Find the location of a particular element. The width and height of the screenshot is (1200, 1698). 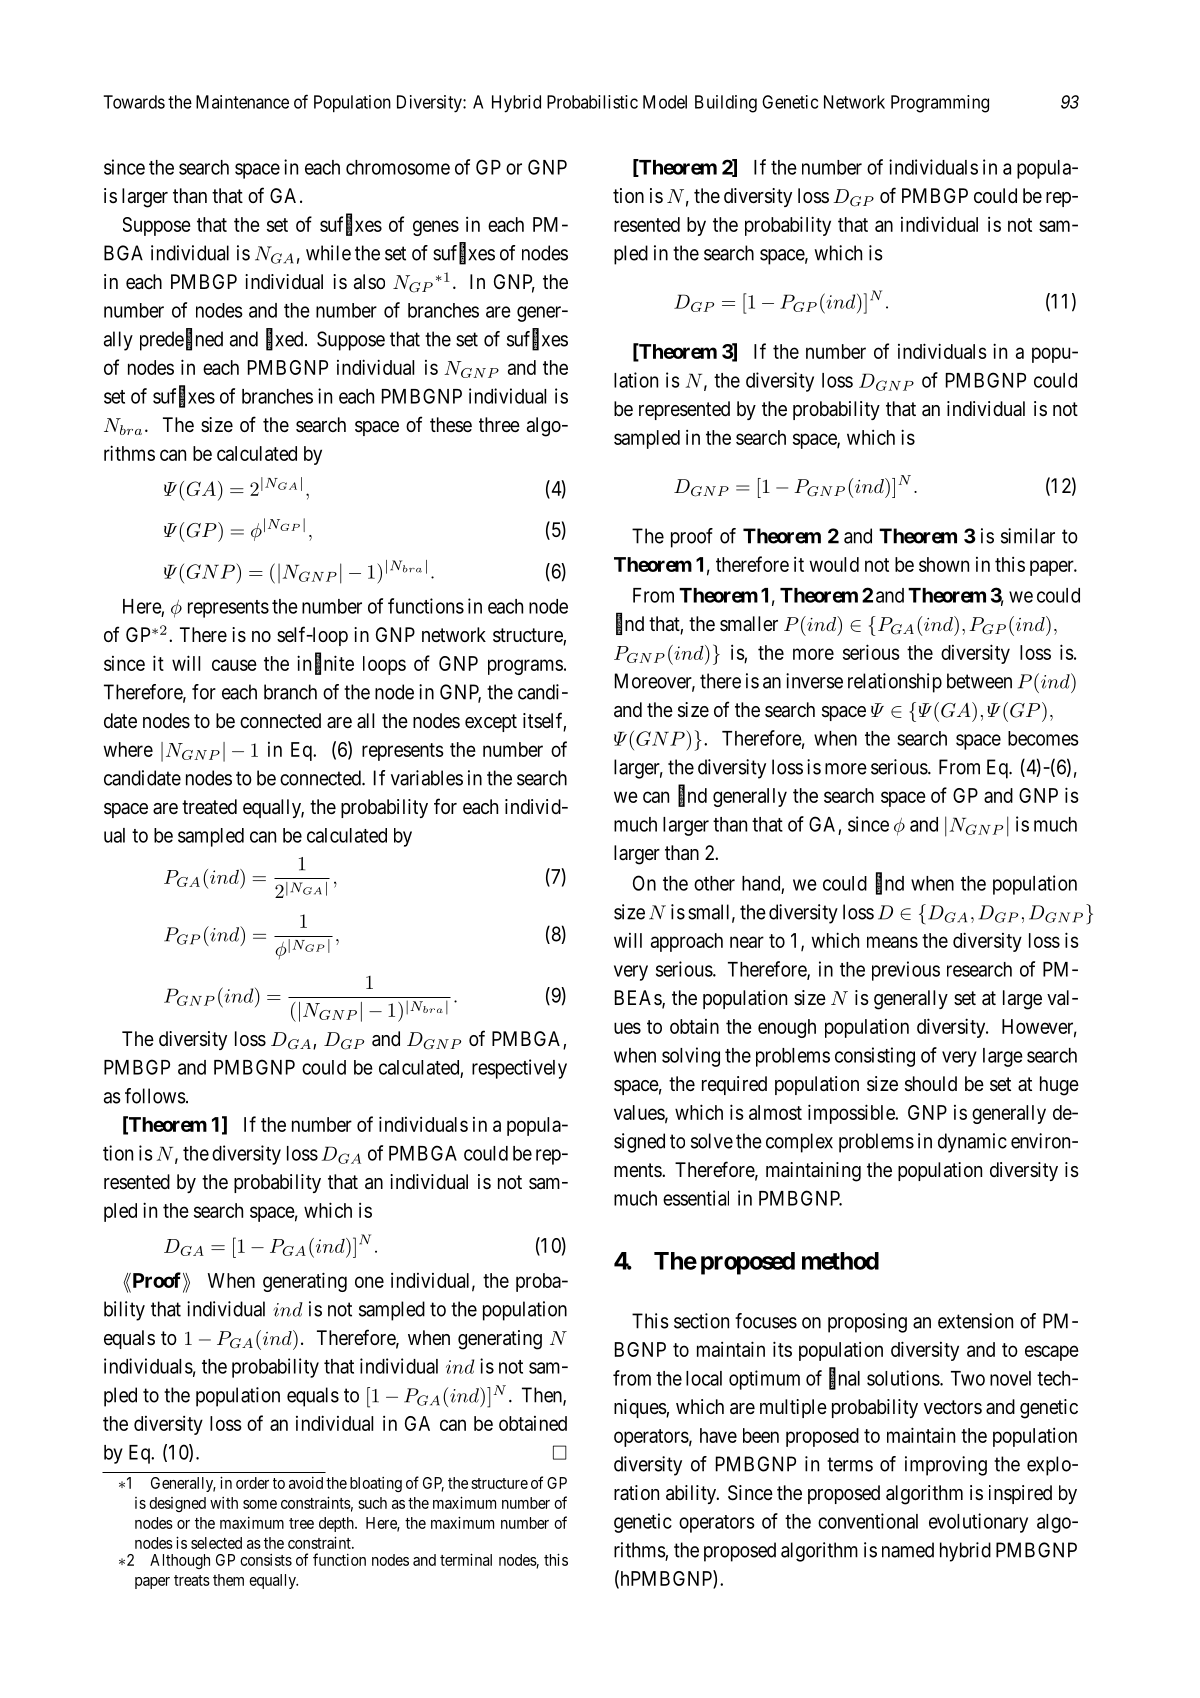

Maintenance is located at coordinates (242, 102).
